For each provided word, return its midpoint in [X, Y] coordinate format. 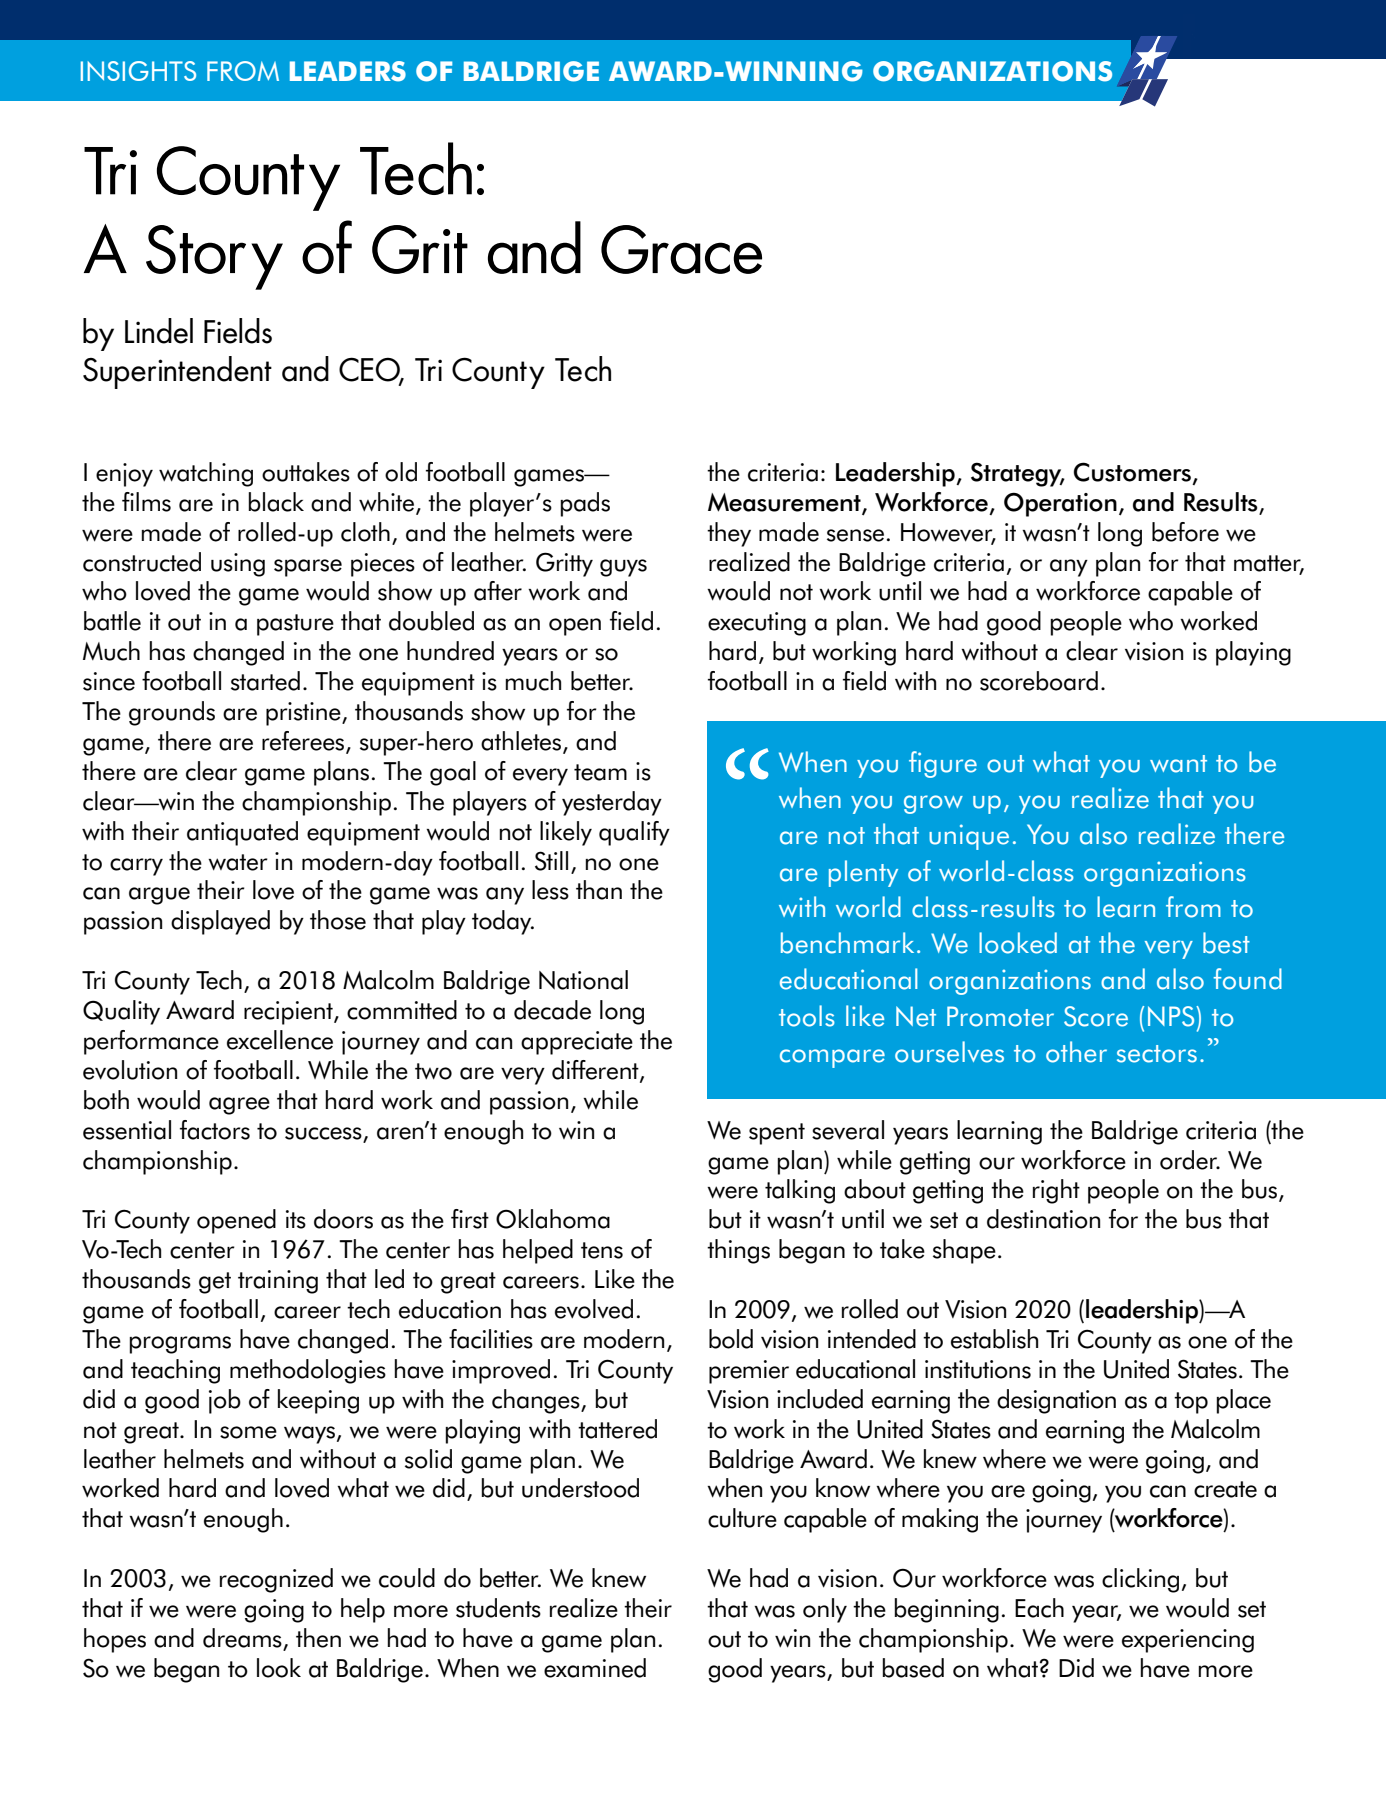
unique [969, 837]
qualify [634, 833]
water [238, 862]
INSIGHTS [138, 71]
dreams [243, 1639]
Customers [1132, 472]
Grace [681, 249]
